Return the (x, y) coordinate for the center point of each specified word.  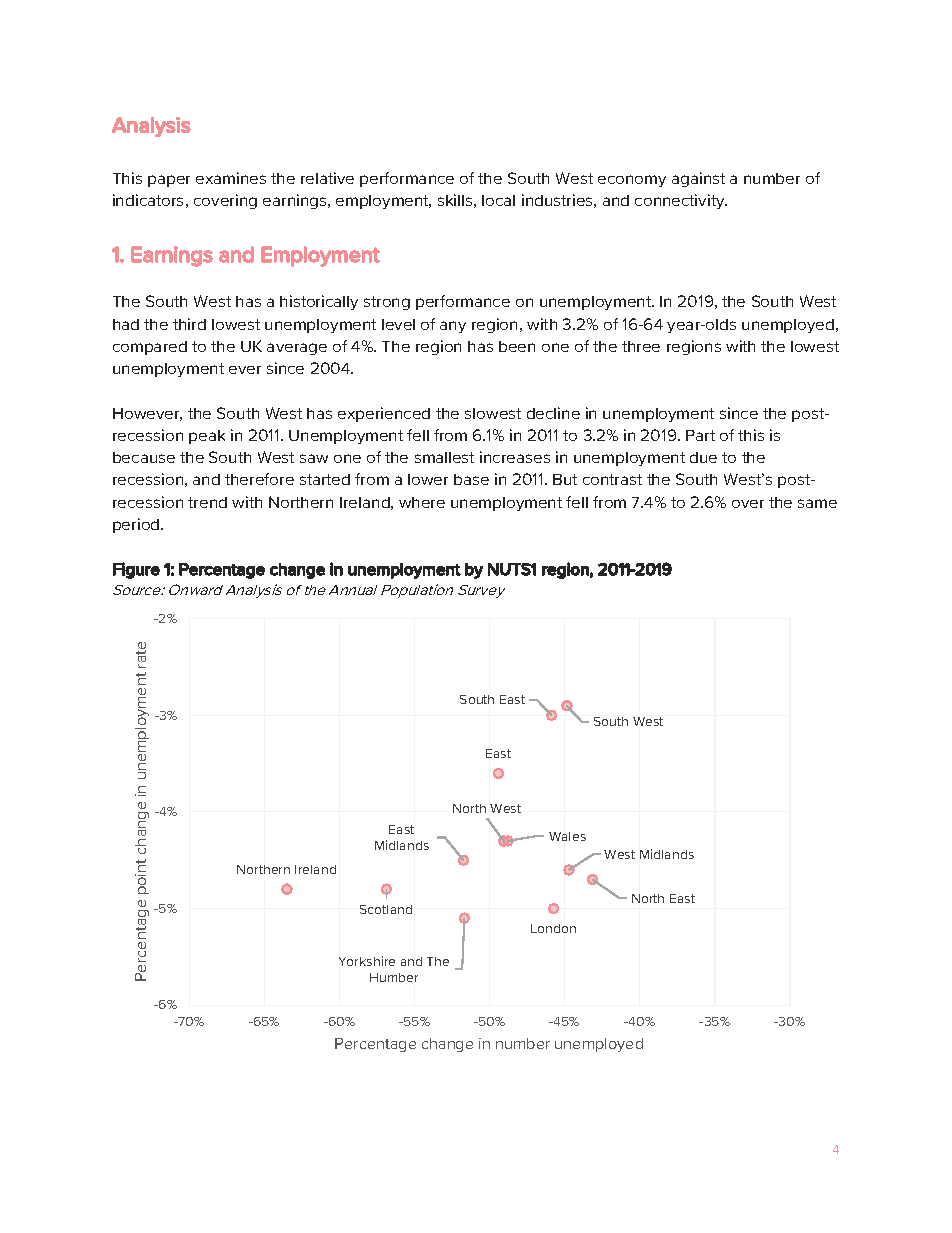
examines (231, 178)
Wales (567, 836)
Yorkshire (367, 961)
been (517, 346)
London (553, 928)
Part (700, 435)
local (498, 200)
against (698, 179)
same (817, 503)
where (422, 502)
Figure (136, 570)
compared (150, 348)
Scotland (386, 909)
